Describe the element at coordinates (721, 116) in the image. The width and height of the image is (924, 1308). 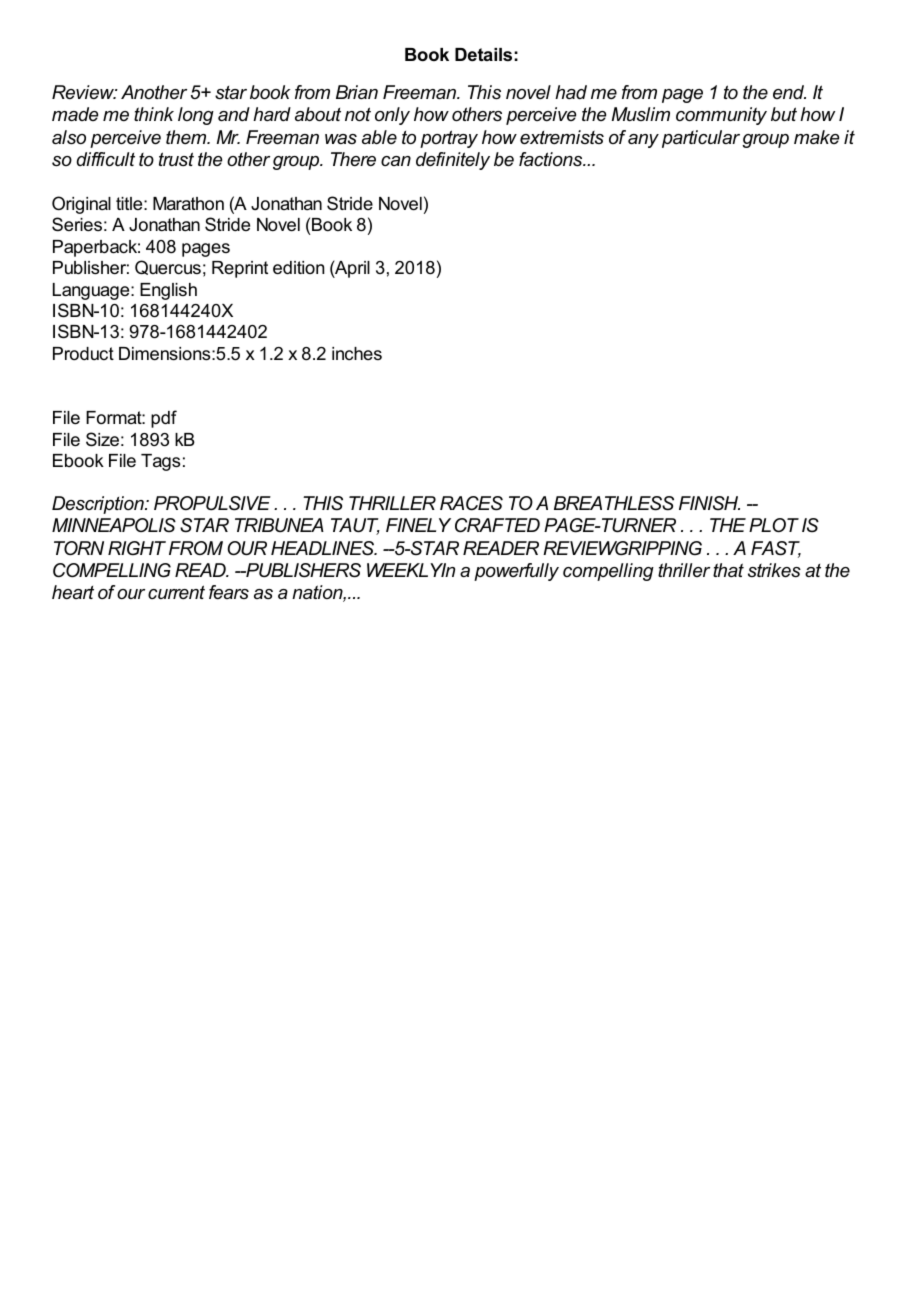
I see `community` at that location.
